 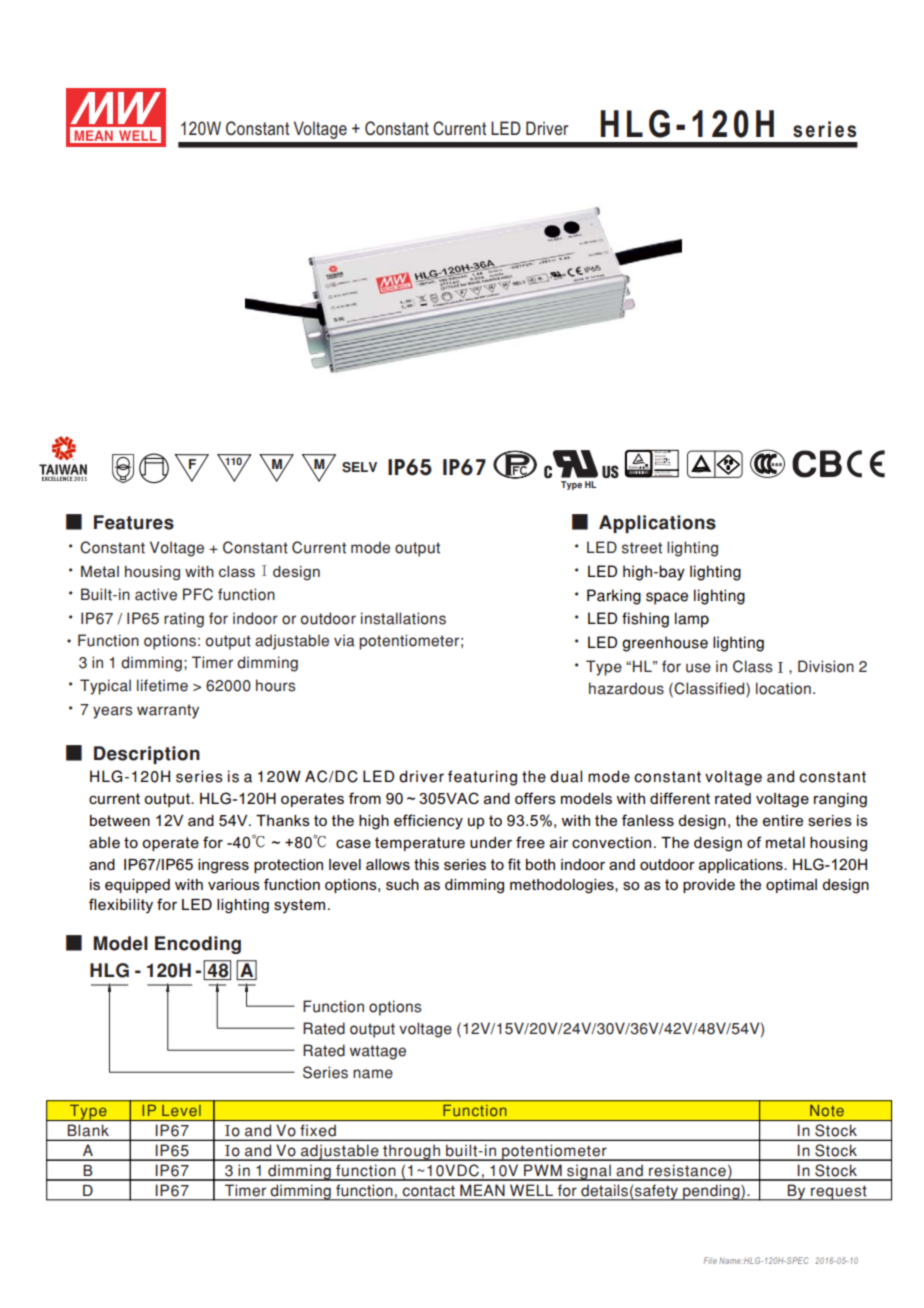 What do you see at coordinates (791, 886) in the screenshot?
I see `optimal` at bounding box center [791, 886].
